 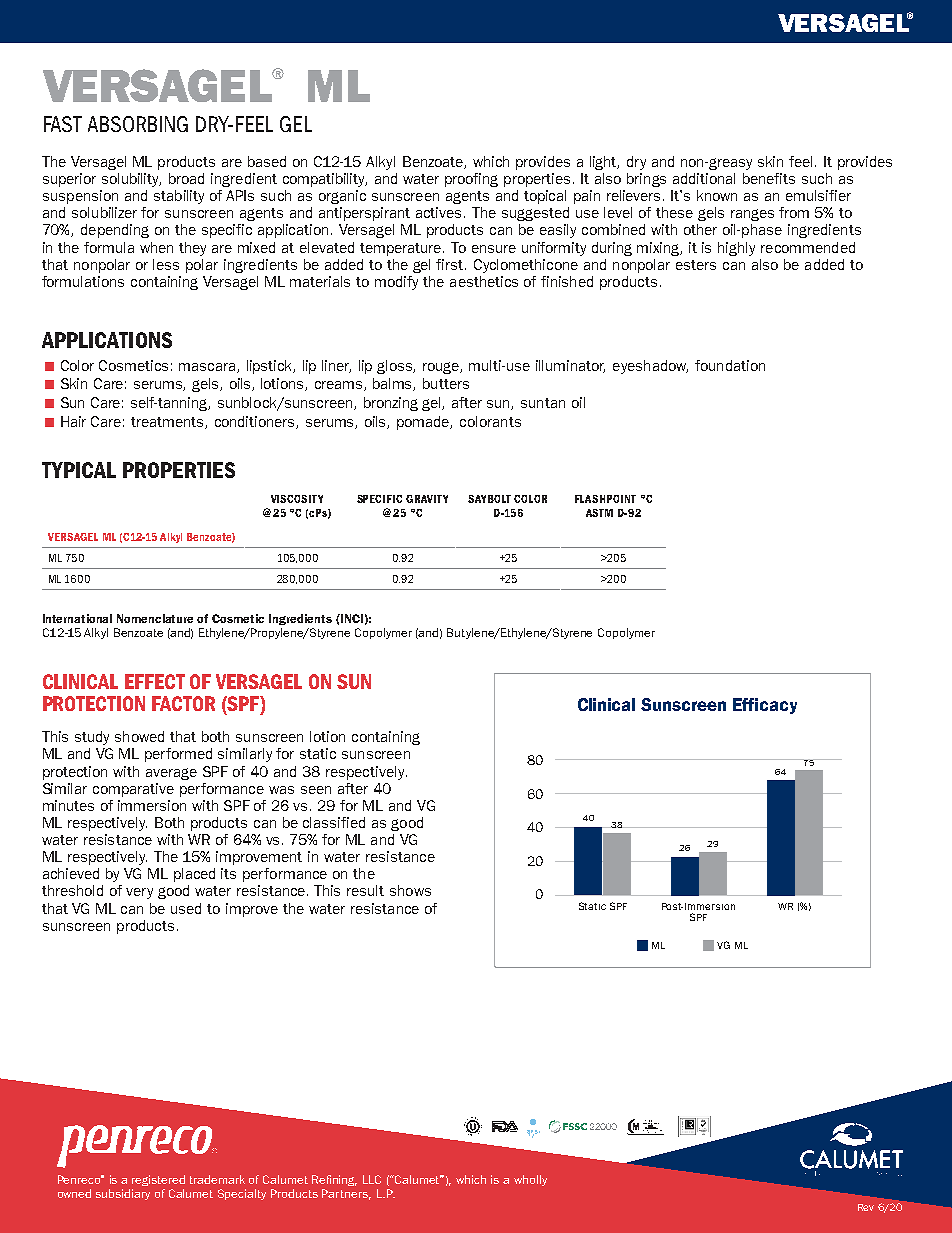 I want to click on shows, so click(x=410, y=890).
